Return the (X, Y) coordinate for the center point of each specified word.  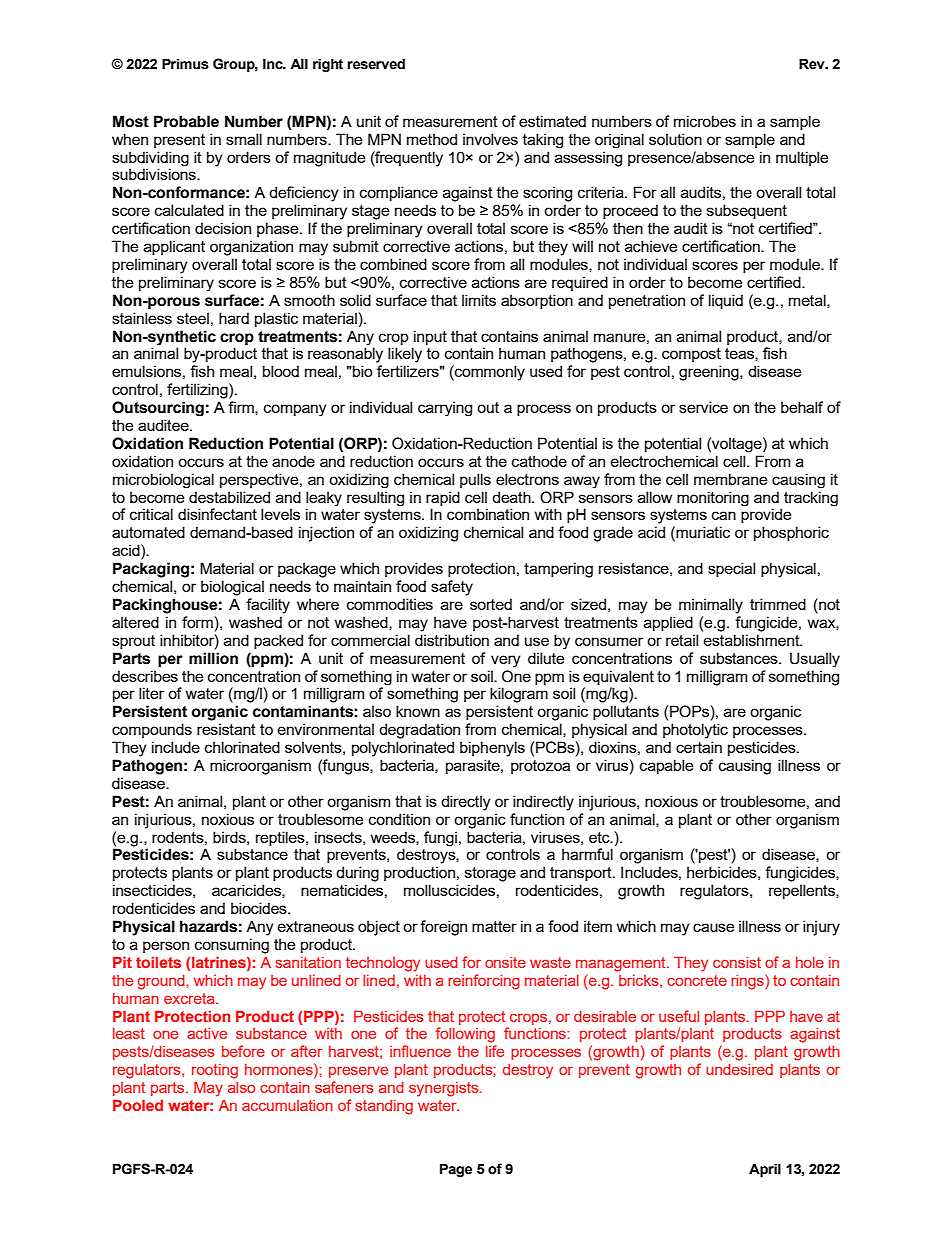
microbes (705, 121)
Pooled (138, 1105)
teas (740, 354)
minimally (711, 606)
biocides (260, 908)
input (430, 337)
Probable (186, 121)
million (213, 658)
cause (713, 927)
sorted (491, 604)
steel (193, 318)
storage (490, 874)
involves (490, 139)
